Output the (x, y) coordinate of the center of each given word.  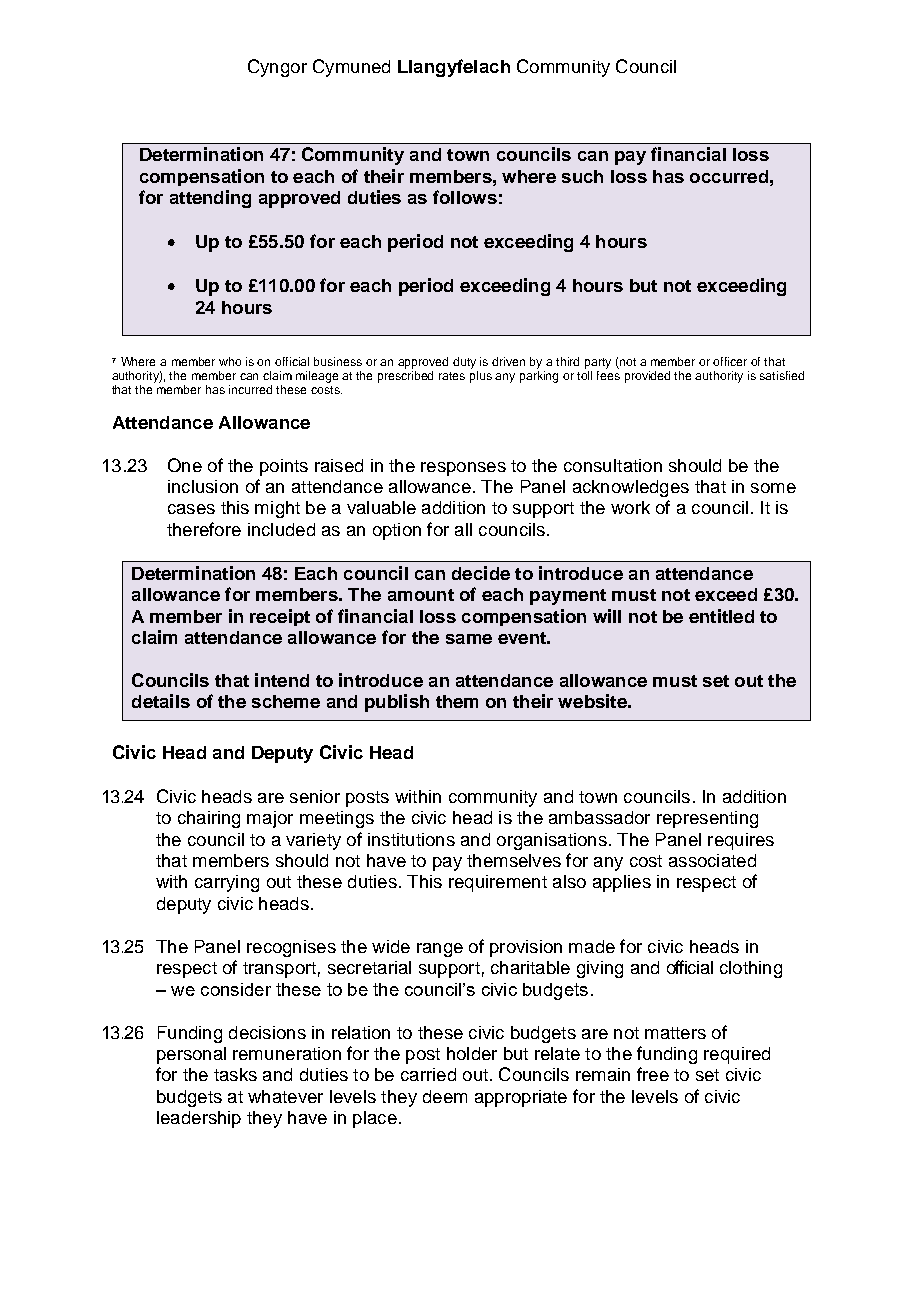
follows (465, 197)
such (582, 176)
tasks (235, 1074)
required (737, 1055)
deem (445, 1096)
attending (210, 199)
